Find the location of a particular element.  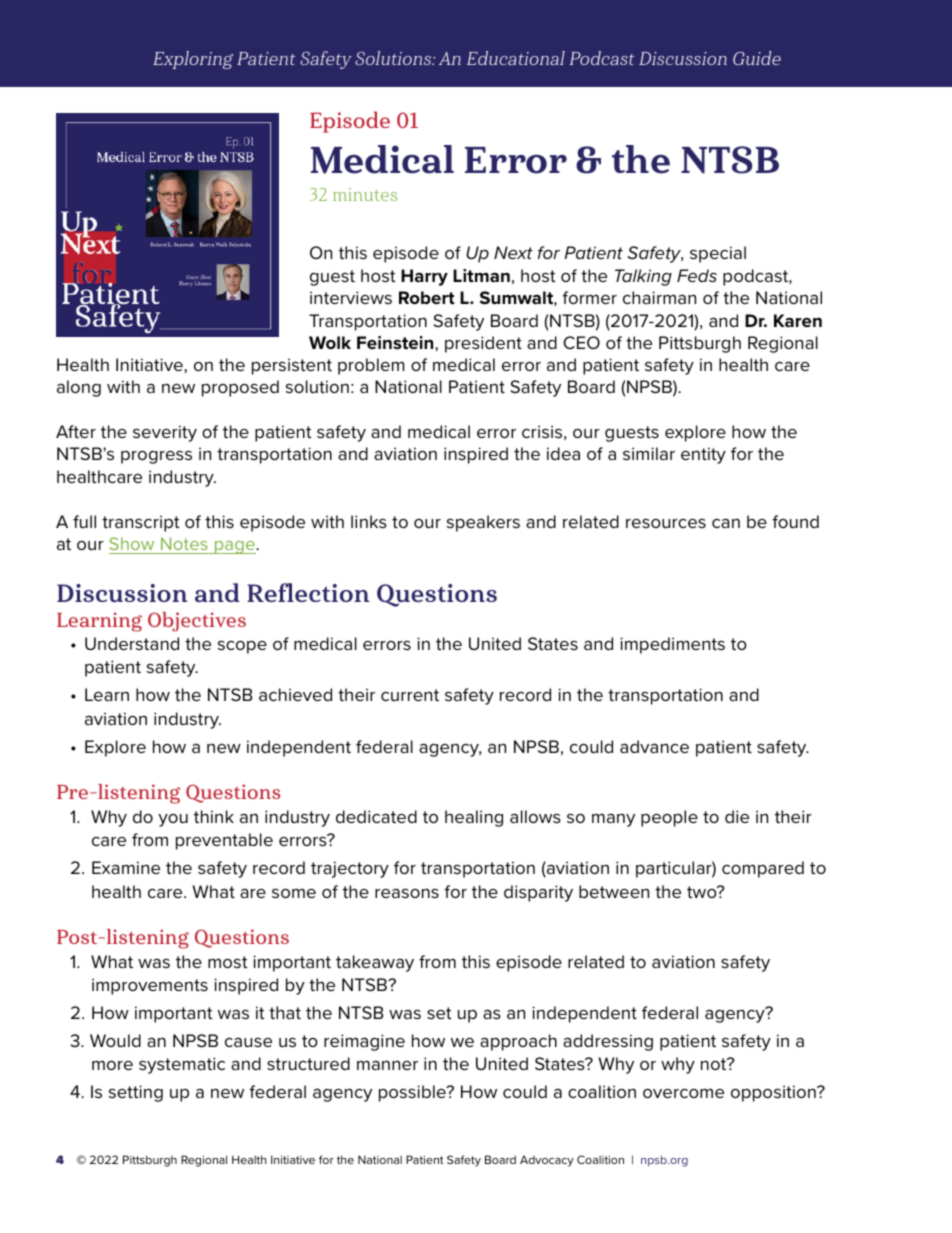

Exploring is located at coordinates (193, 60).
